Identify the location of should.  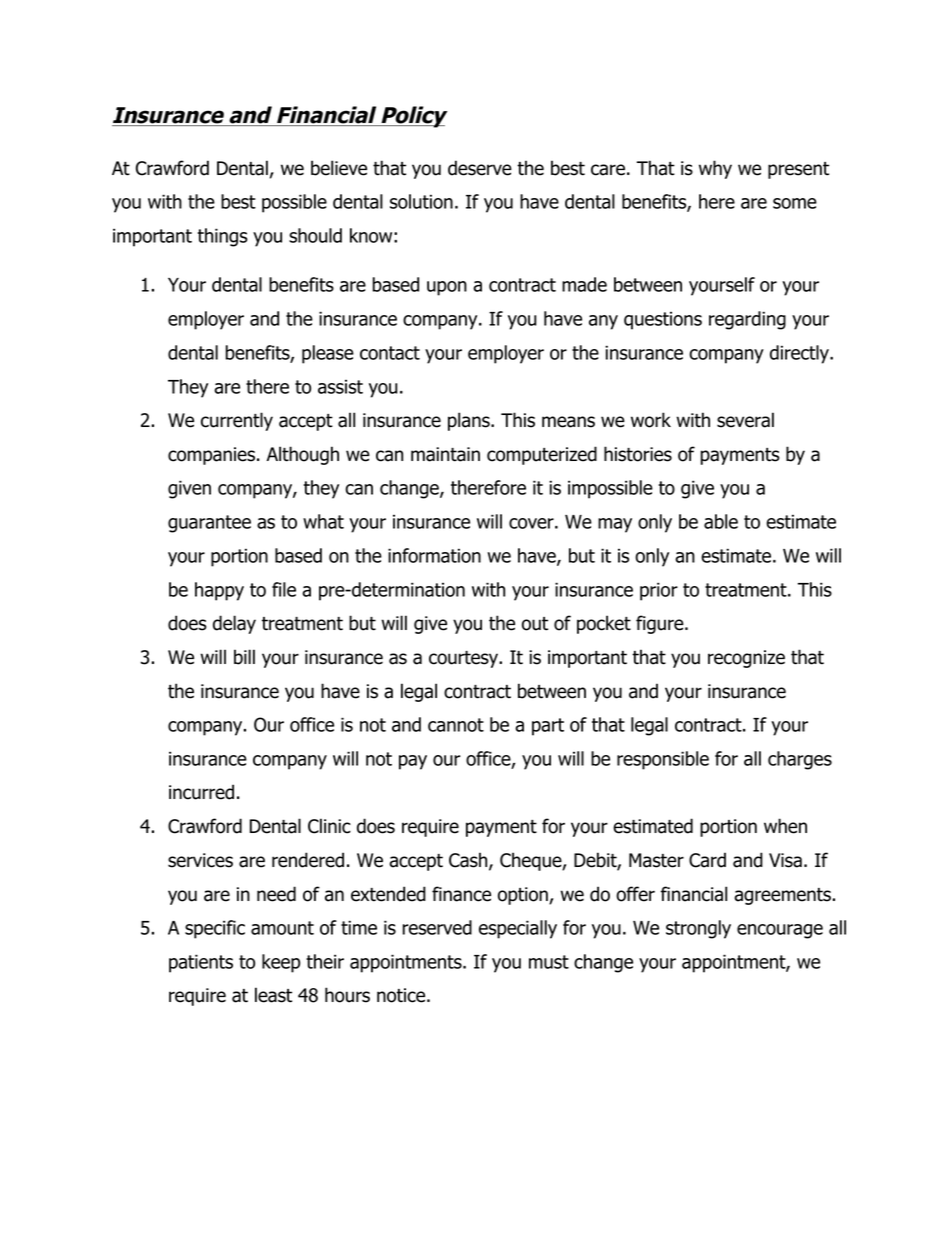
(315, 235).
